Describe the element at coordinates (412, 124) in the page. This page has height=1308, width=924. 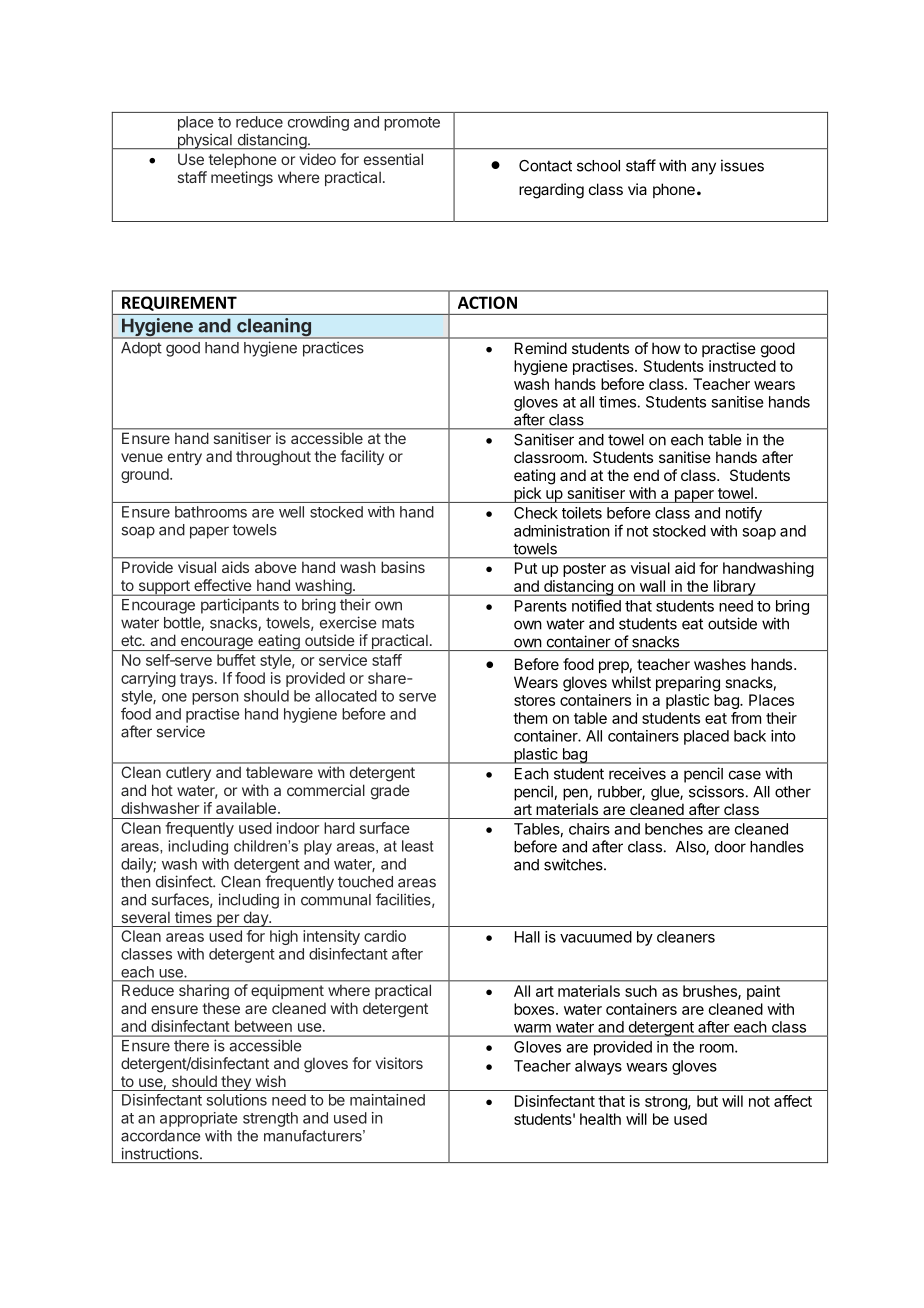
I see `promote` at that location.
